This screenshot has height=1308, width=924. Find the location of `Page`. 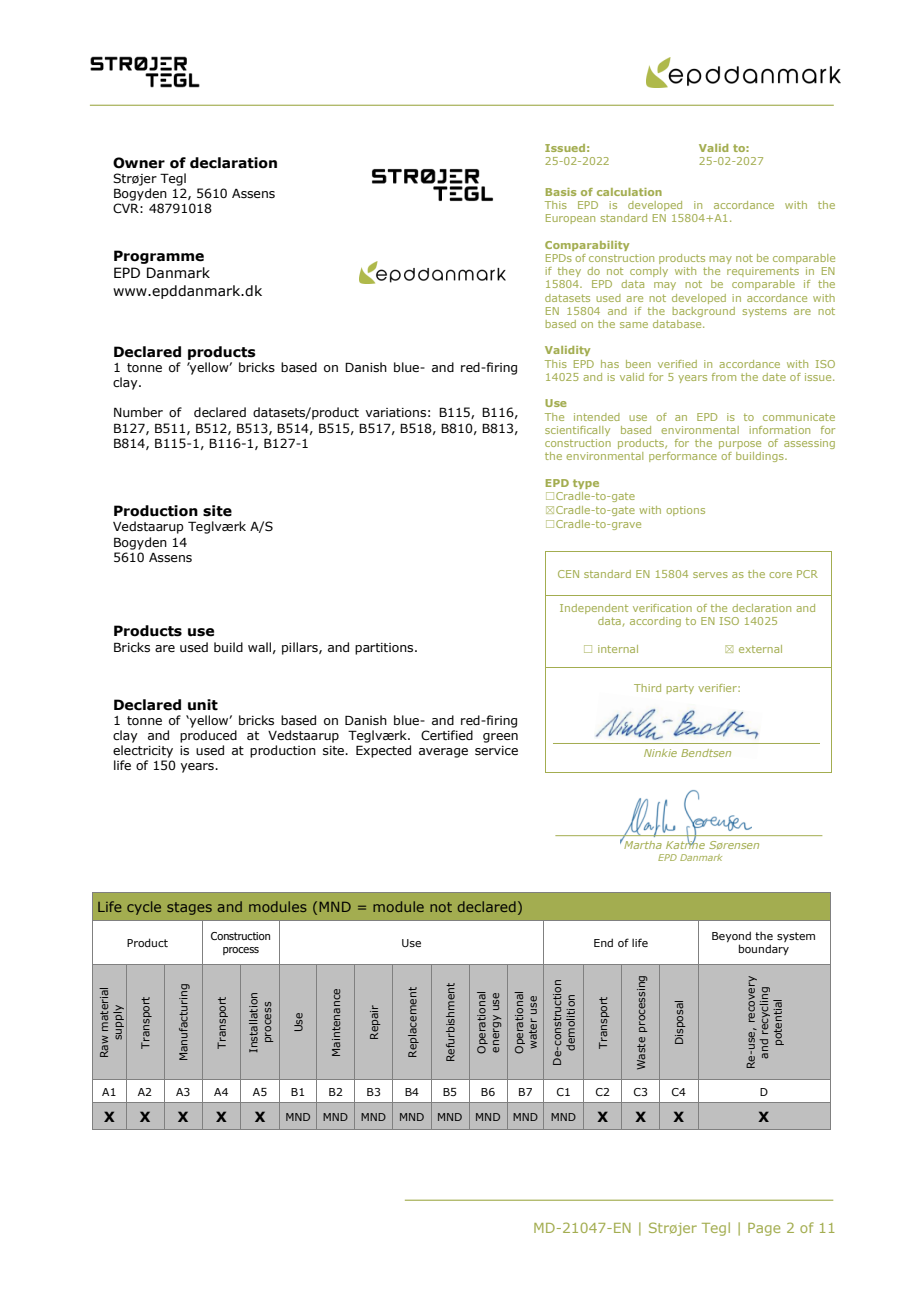

Page is located at coordinates (764, 1229).
